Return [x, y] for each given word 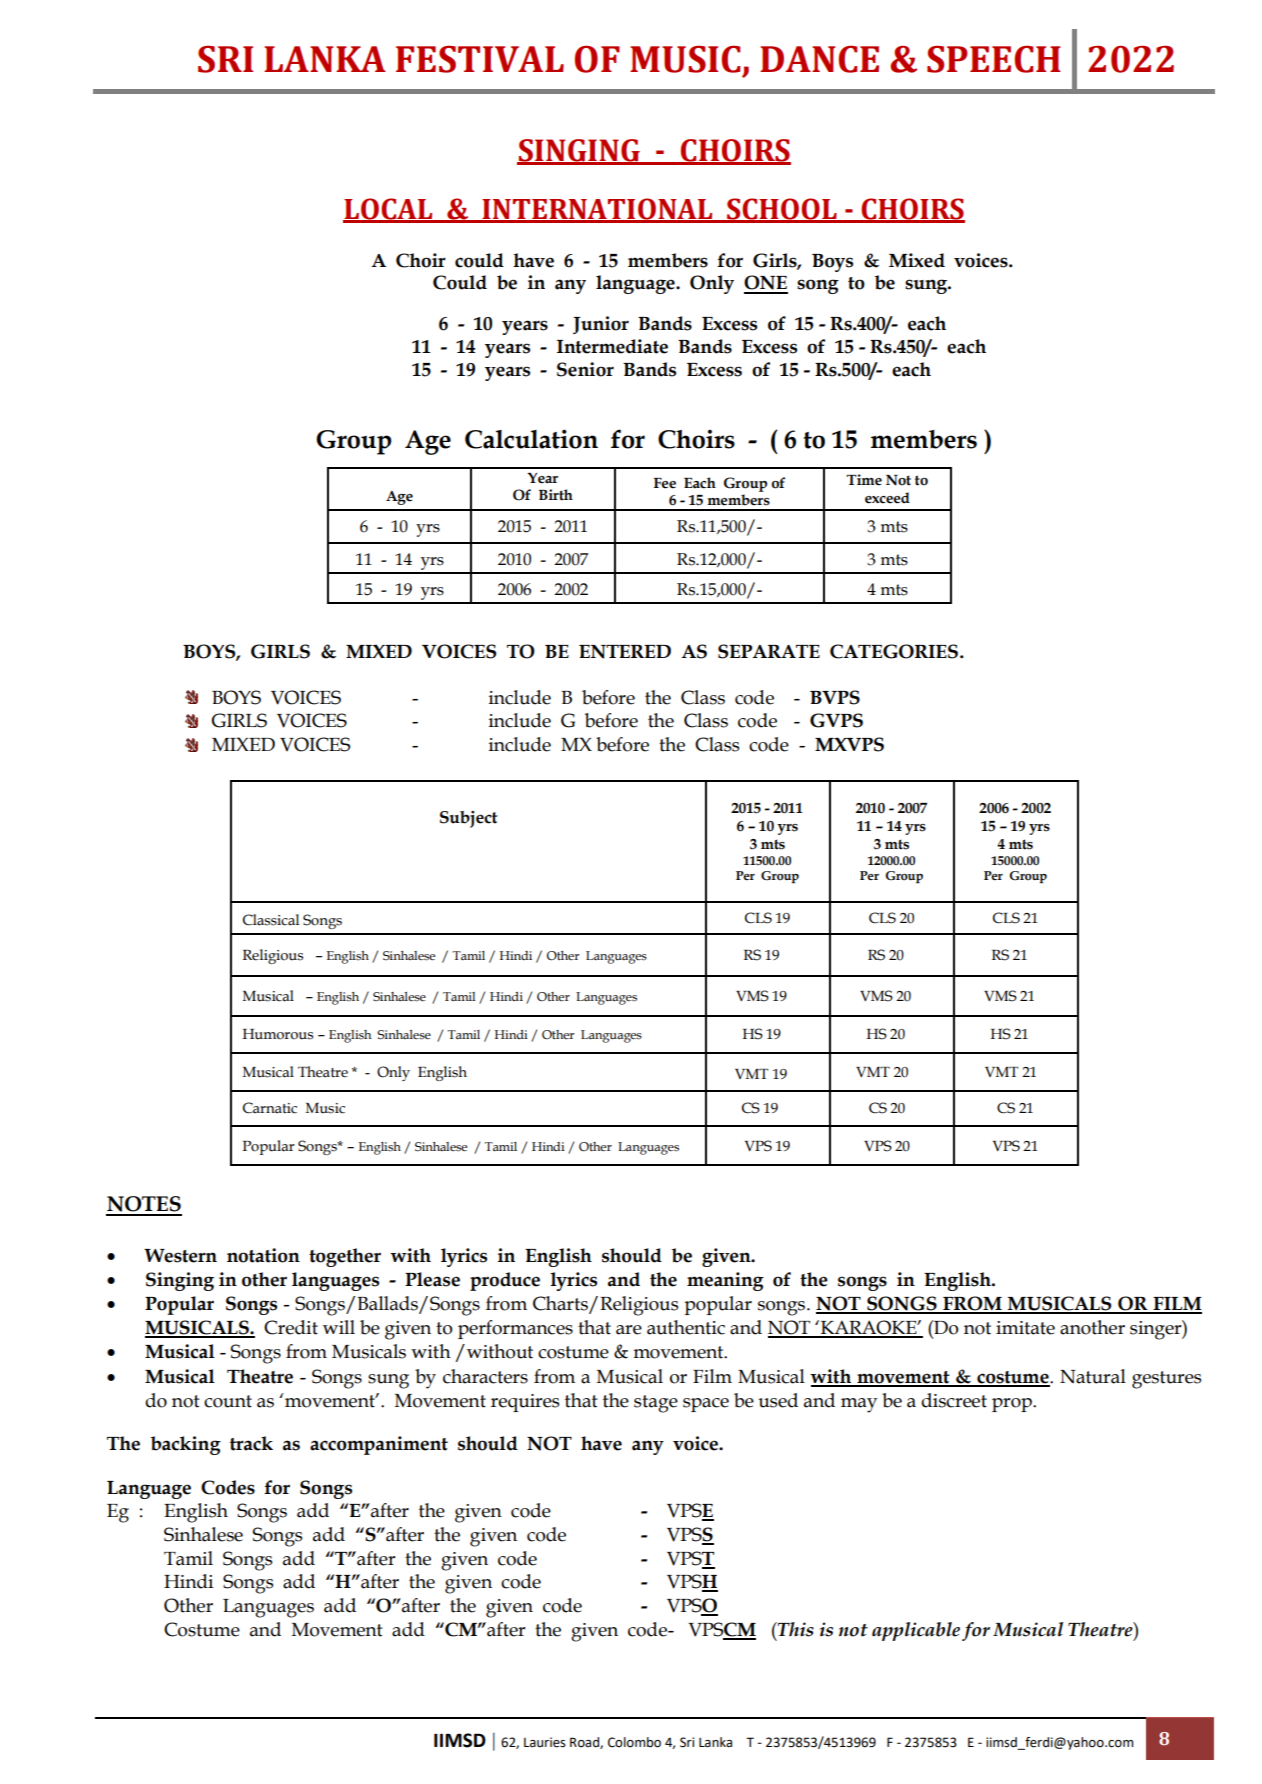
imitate [1025, 1328]
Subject [468, 819]
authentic [686, 1327]
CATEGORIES [894, 651]
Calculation [531, 439]
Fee [665, 483]
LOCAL [389, 210]
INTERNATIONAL [597, 210]
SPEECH [994, 59]
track [251, 1443]
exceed [887, 498]
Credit [291, 1327]
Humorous [278, 1034]
